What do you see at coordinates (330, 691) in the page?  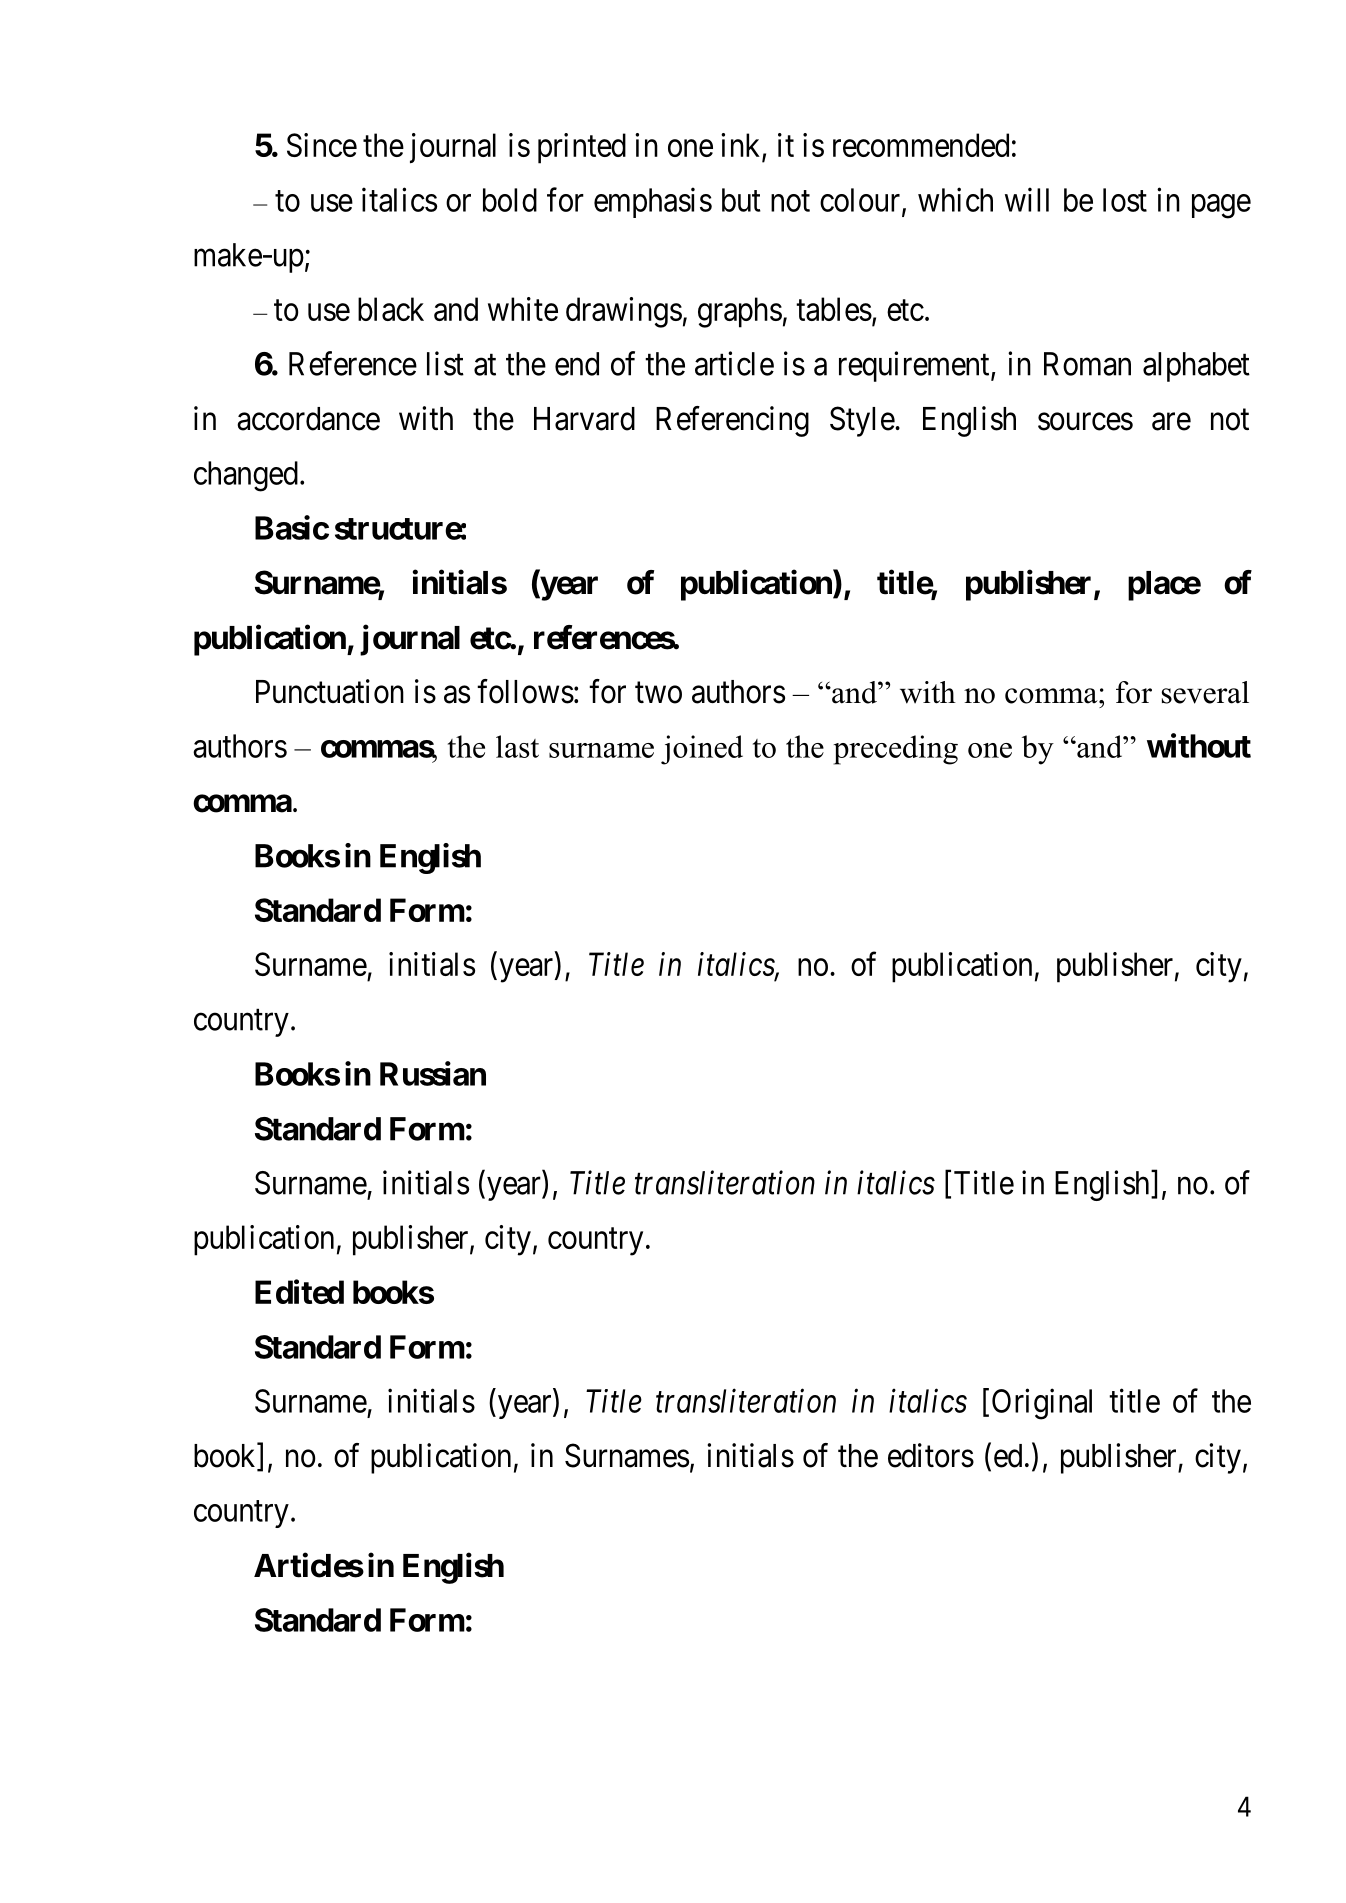 I see `Punctuation` at bounding box center [330, 691].
